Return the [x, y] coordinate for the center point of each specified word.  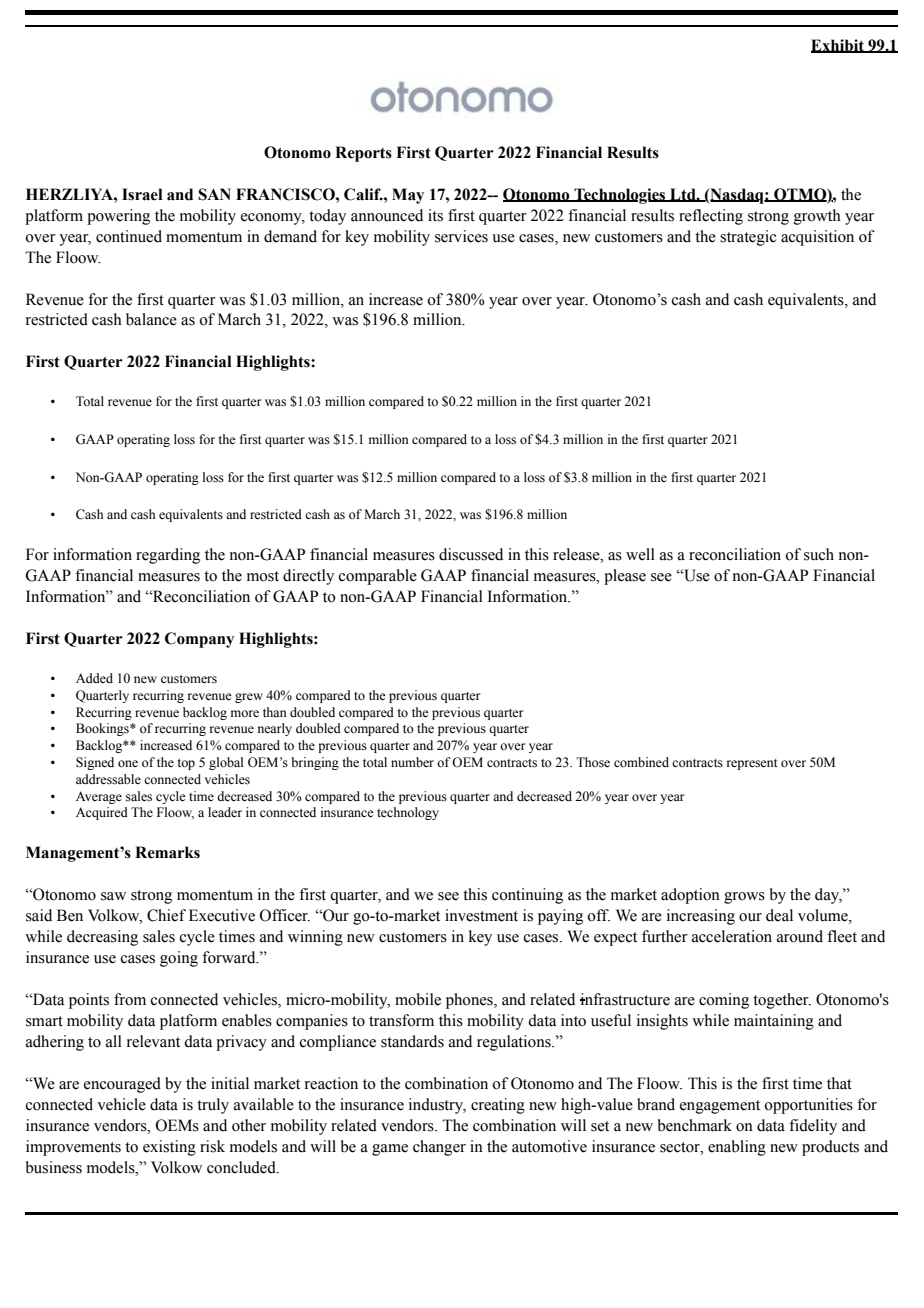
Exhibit [838, 46]
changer [439, 1148]
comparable [378, 577]
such [819, 554]
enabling [737, 1148]
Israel [142, 194]
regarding [168, 556]
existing [169, 1148]
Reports [363, 154]
